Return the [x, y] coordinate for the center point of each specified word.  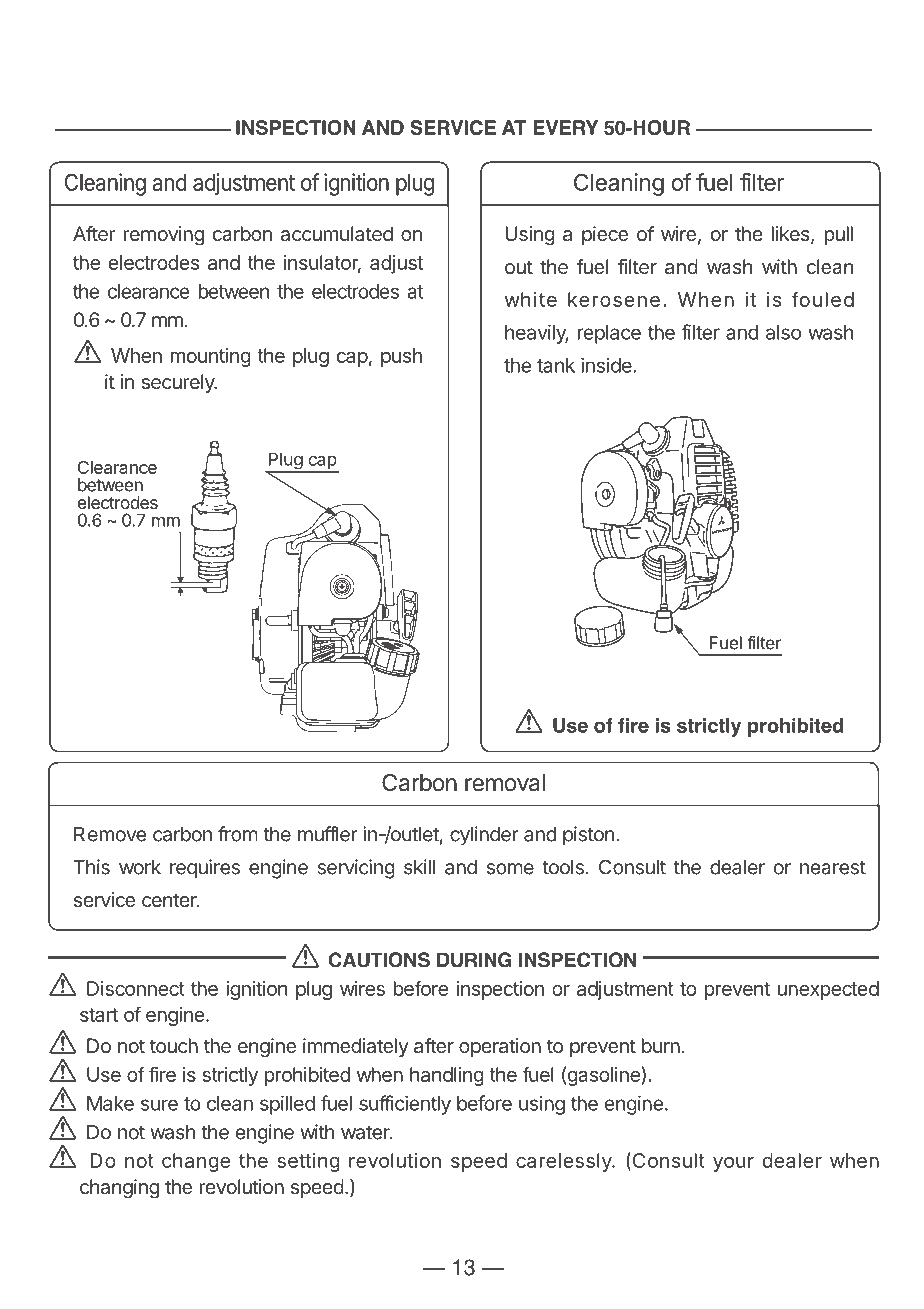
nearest [833, 868]
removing [164, 236]
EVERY [565, 127]
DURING [474, 960]
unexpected [828, 990]
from [238, 834]
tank [556, 365]
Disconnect [136, 988]
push [401, 357]
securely [179, 383]
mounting [211, 357]
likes [792, 235]
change [196, 1162]
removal [505, 783]
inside [607, 365]
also [783, 332]
